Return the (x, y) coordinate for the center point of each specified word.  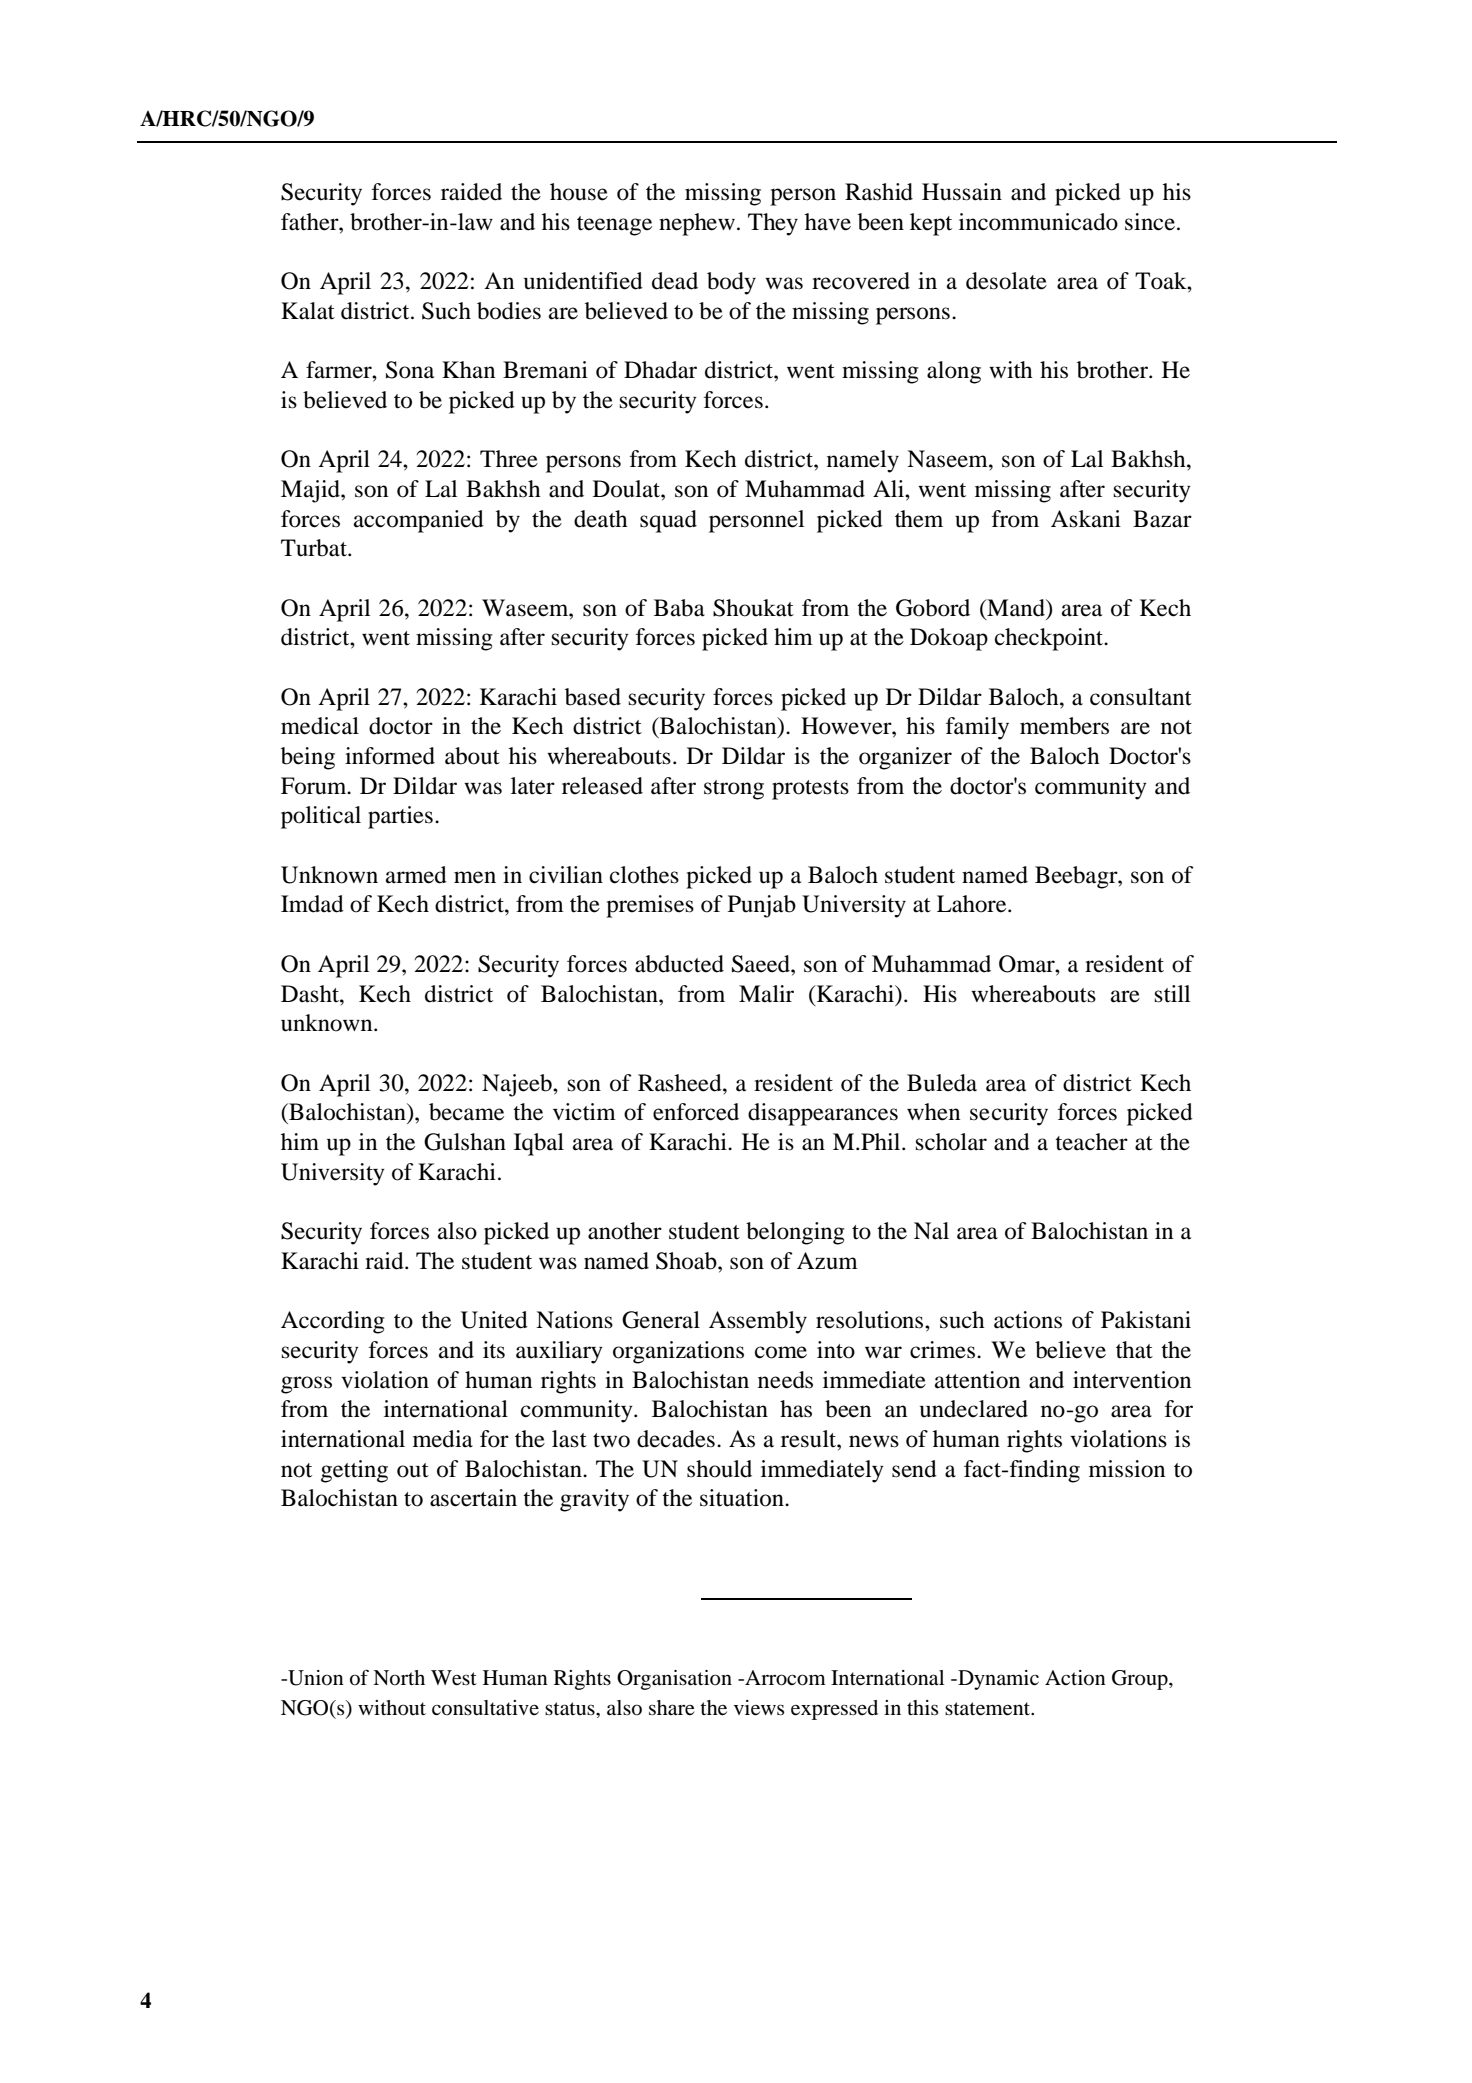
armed (416, 875)
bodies (509, 311)
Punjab (762, 906)
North (399, 1678)
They (773, 224)
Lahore (973, 904)
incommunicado (1038, 222)
